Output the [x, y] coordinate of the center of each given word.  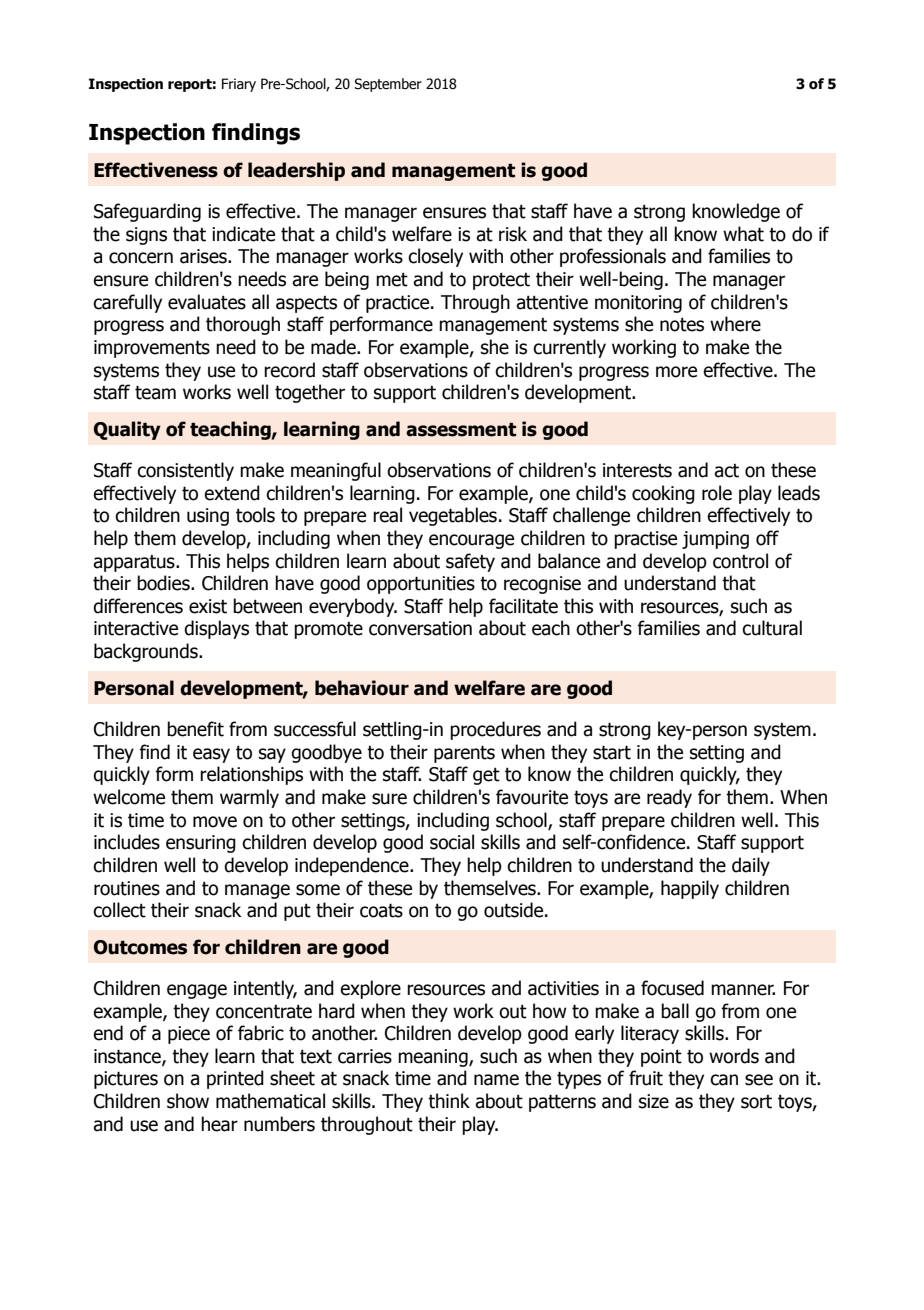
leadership [296, 171]
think [449, 1101]
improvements [152, 349]
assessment [461, 430]
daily [751, 866]
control [740, 561]
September [388, 85]
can [724, 1080]
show [188, 1101]
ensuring [201, 844]
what [743, 234]
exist [208, 606]
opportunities [421, 585]
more [676, 372]
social [452, 842]
